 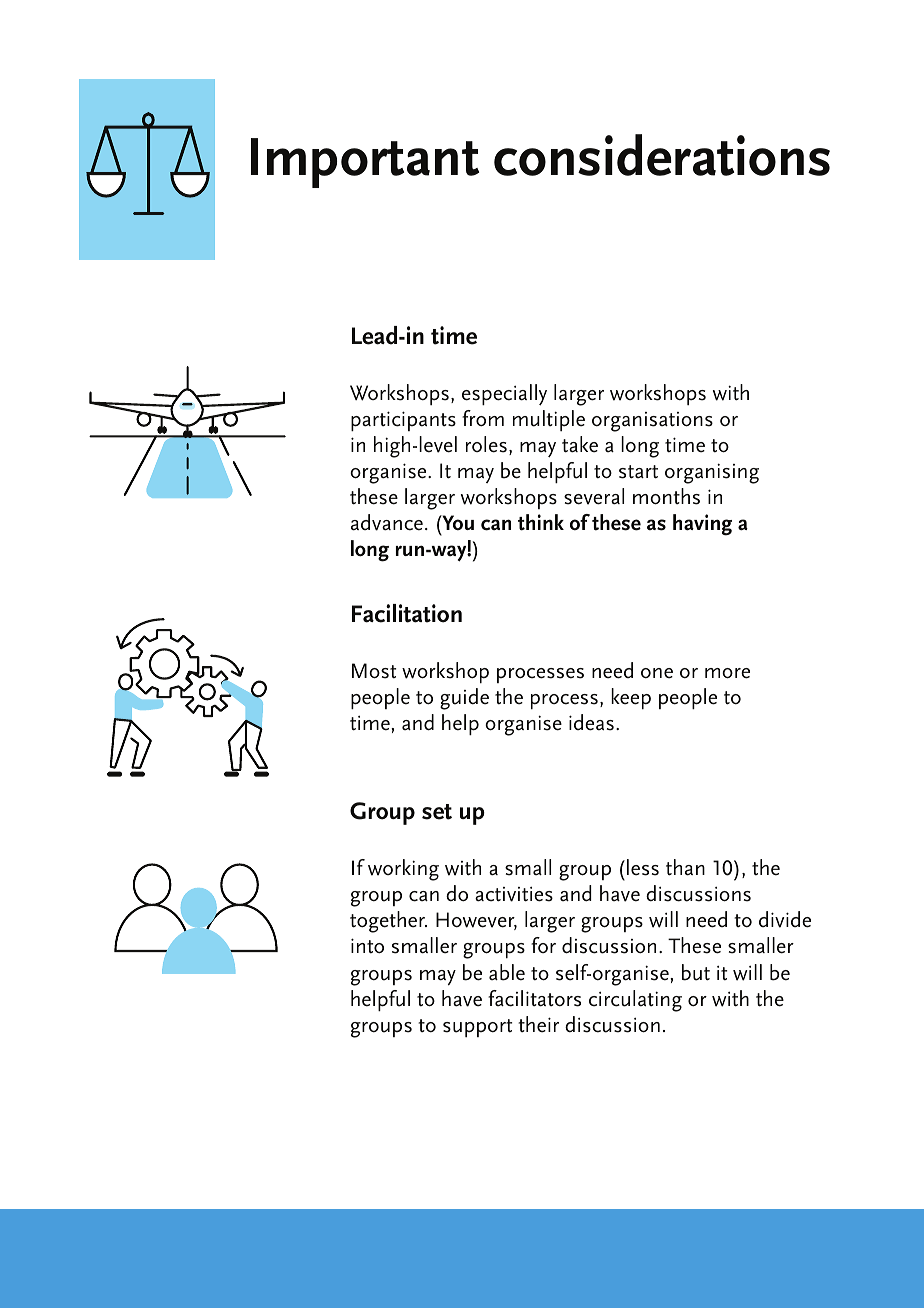 What do you see at coordinates (407, 613) in the page?
I see `Facilitation` at bounding box center [407, 613].
